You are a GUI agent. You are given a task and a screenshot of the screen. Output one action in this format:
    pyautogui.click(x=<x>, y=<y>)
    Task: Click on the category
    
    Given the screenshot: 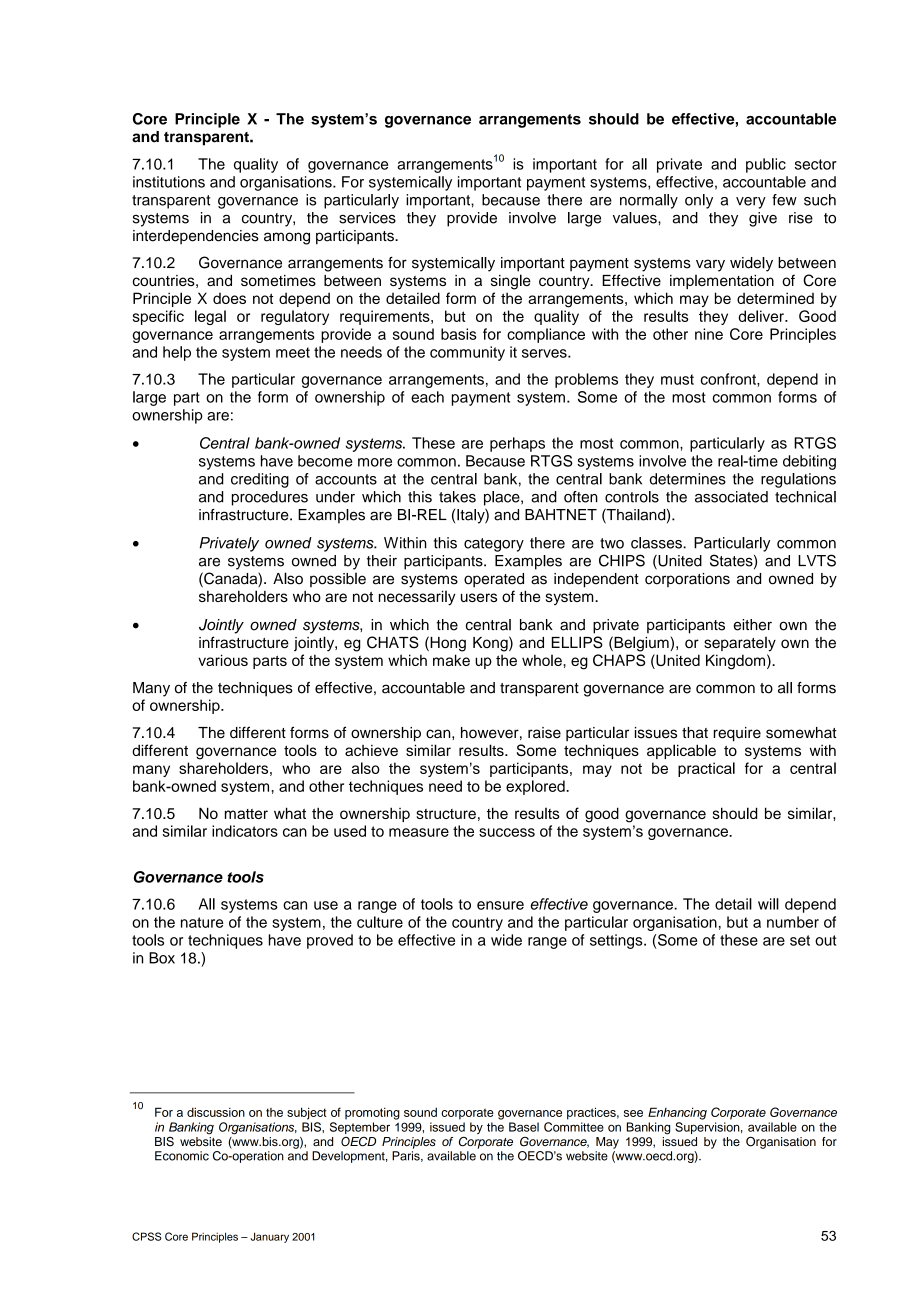 What is the action you would take?
    pyautogui.click(x=494, y=545)
